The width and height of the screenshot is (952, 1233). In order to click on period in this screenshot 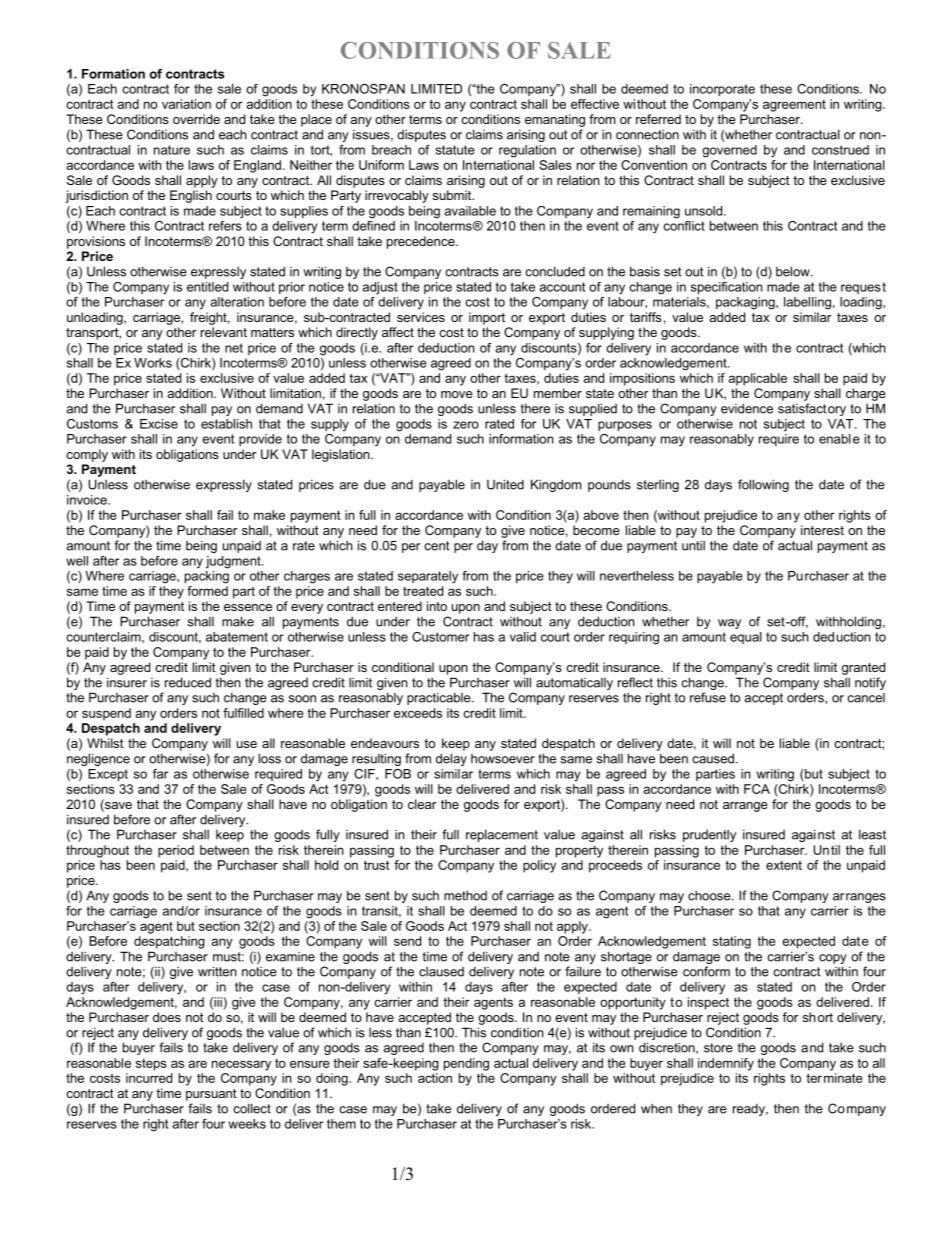, I will do `click(176, 851)`.
